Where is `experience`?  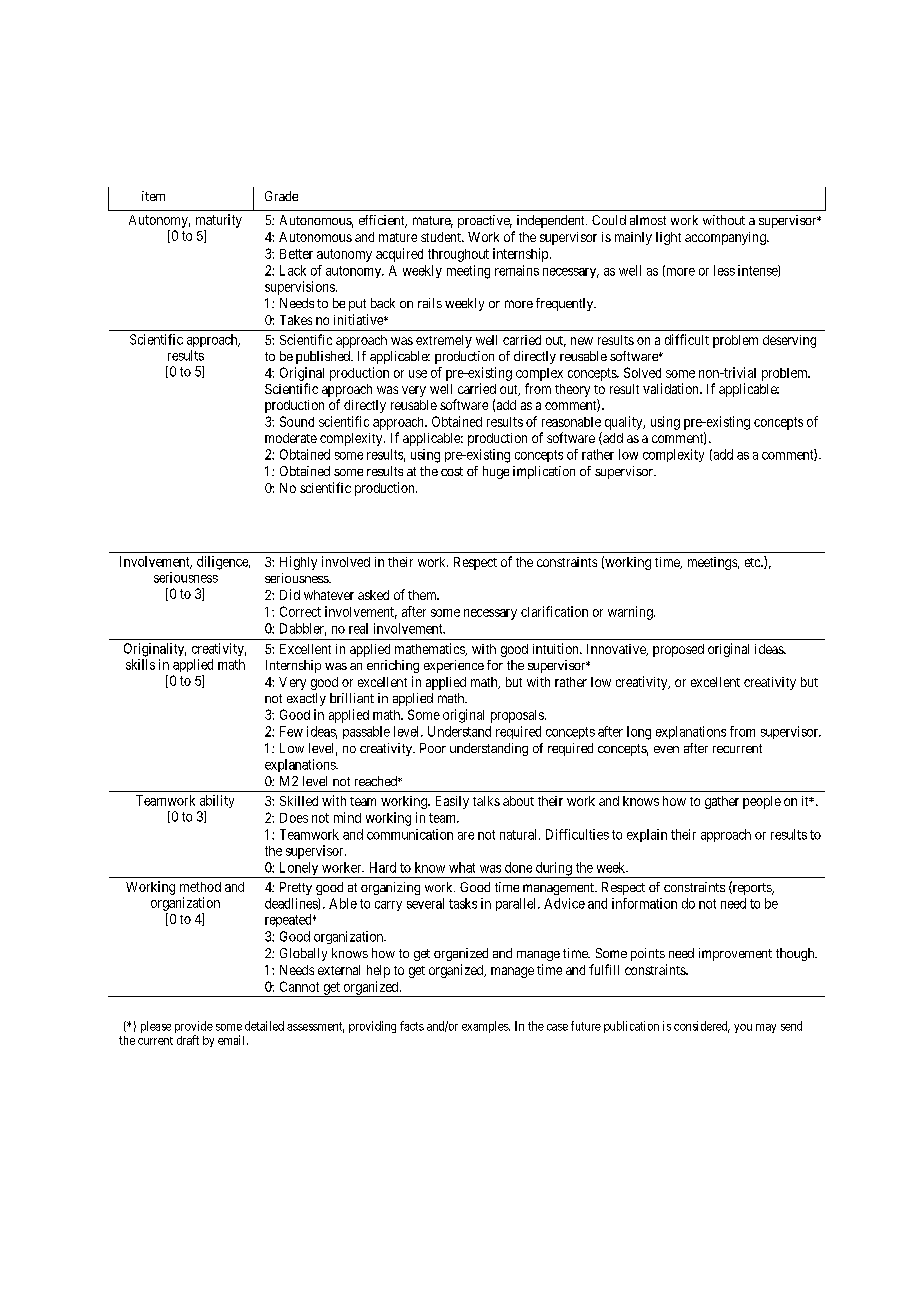
experience is located at coordinates (454, 666).
